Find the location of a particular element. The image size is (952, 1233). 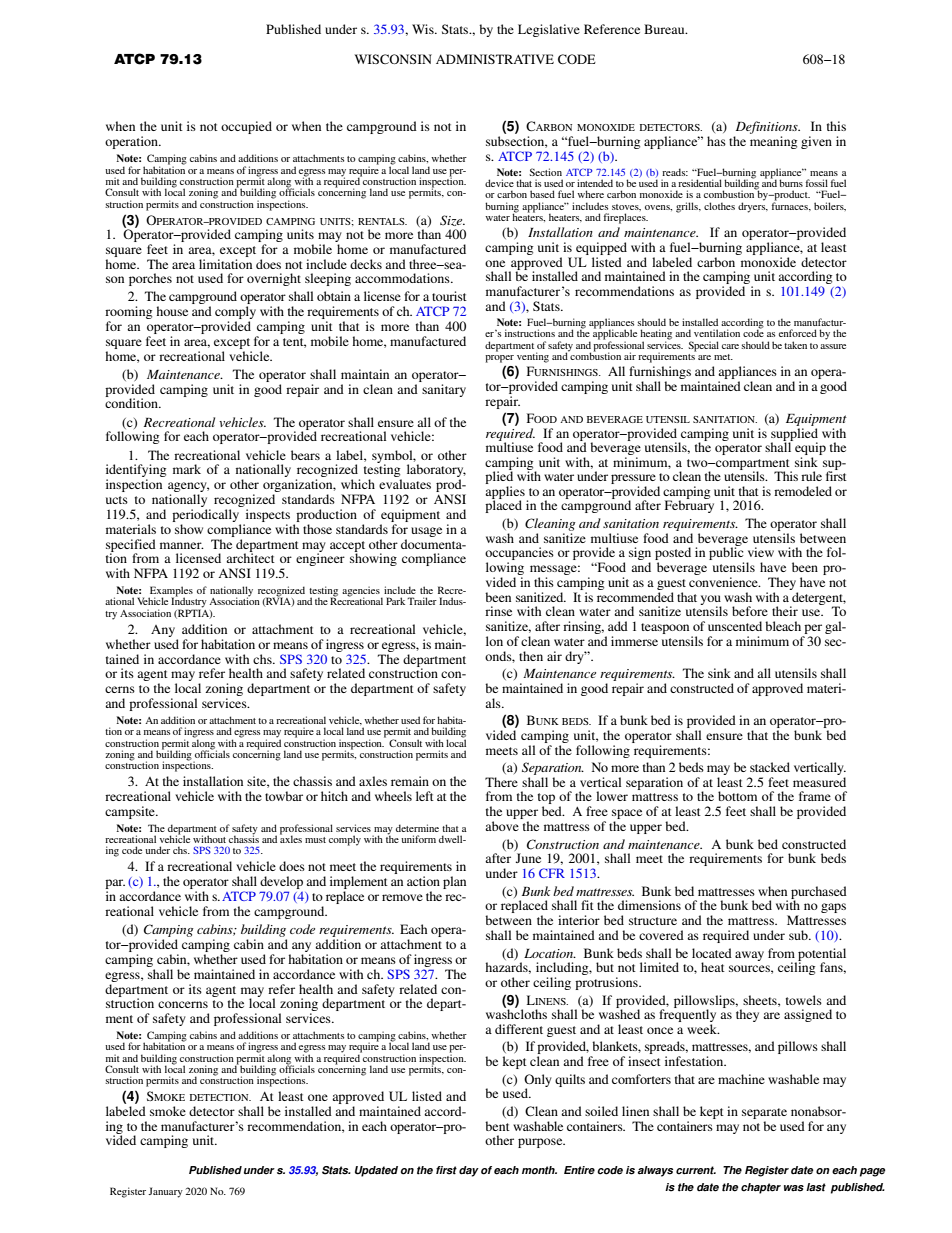

their is located at coordinates (785, 611).
